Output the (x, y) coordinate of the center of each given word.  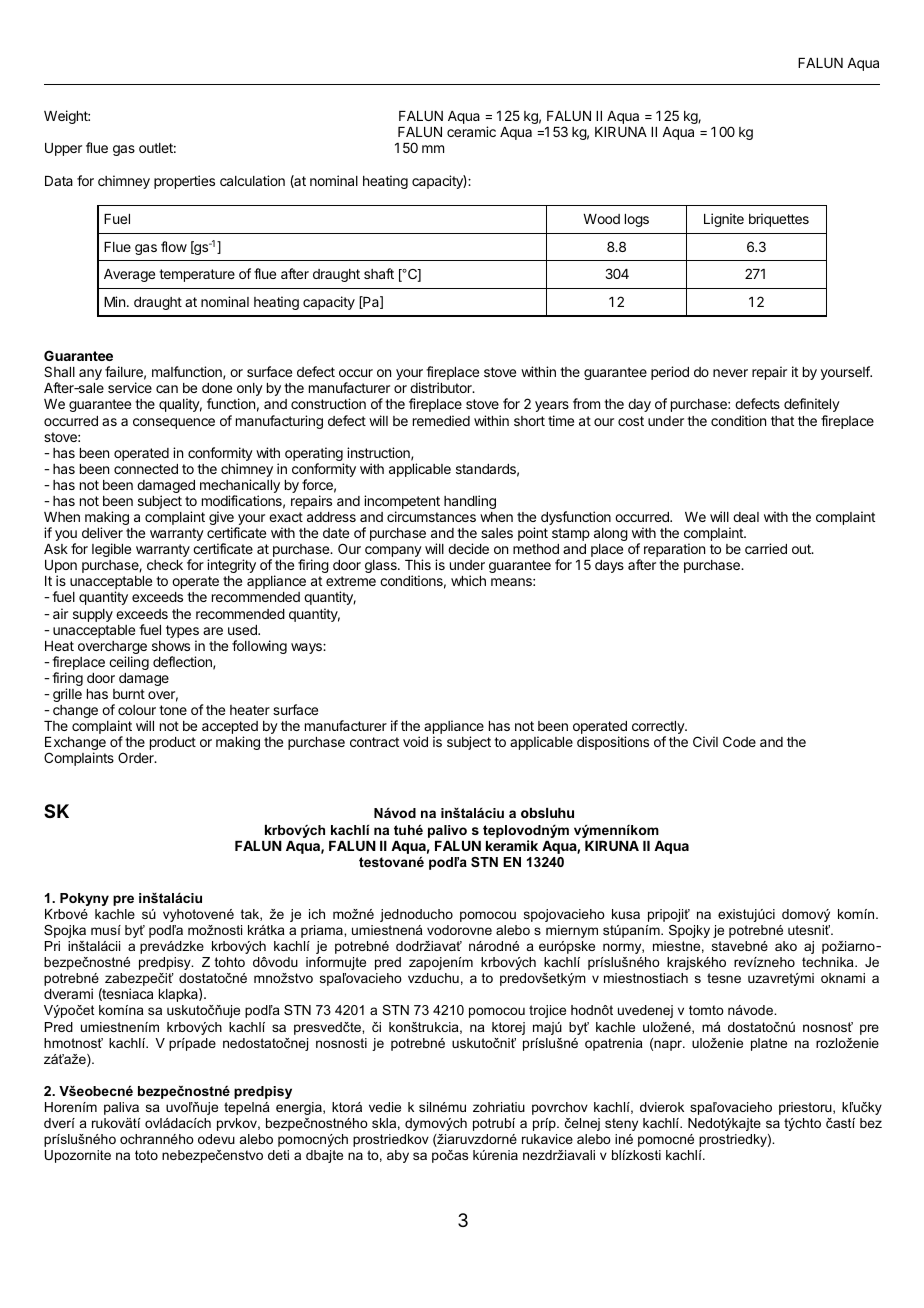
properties (184, 182)
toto (146, 1155)
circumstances (431, 516)
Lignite (724, 220)
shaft (379, 273)
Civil (705, 741)
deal (746, 517)
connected (146, 469)
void (415, 741)
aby (398, 1156)
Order (137, 757)
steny (621, 1124)
